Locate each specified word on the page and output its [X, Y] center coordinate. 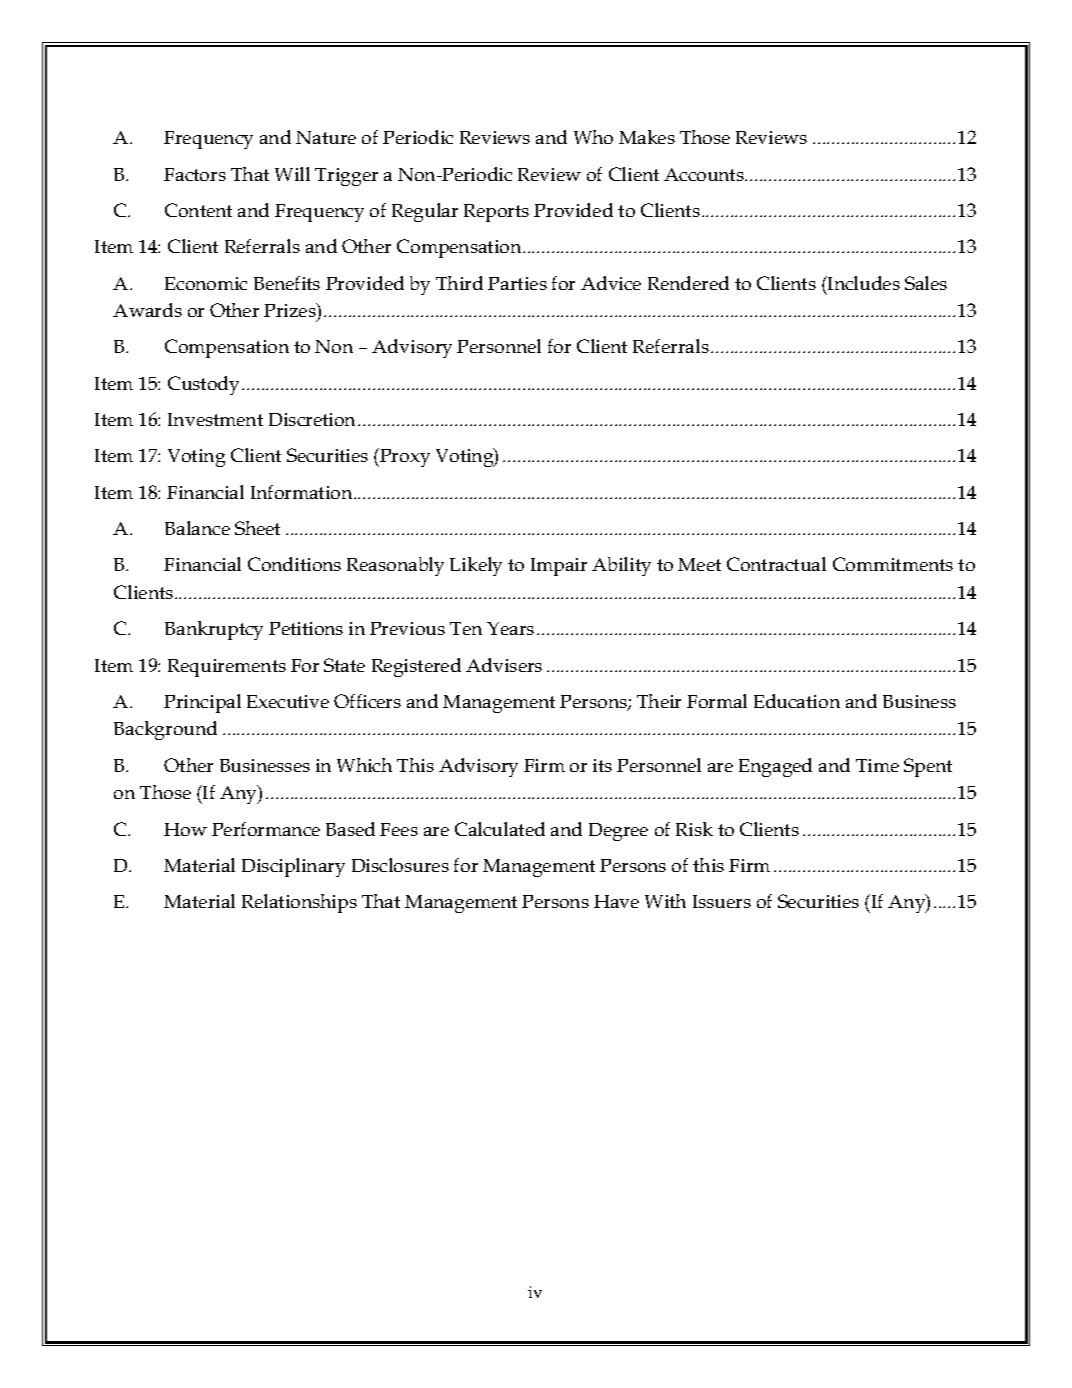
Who [593, 137]
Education [797, 701]
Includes [863, 283]
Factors [195, 174]
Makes [647, 137]
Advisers [504, 665]
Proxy [404, 457]
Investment [215, 419]
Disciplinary [293, 867]
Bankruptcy [214, 630]
